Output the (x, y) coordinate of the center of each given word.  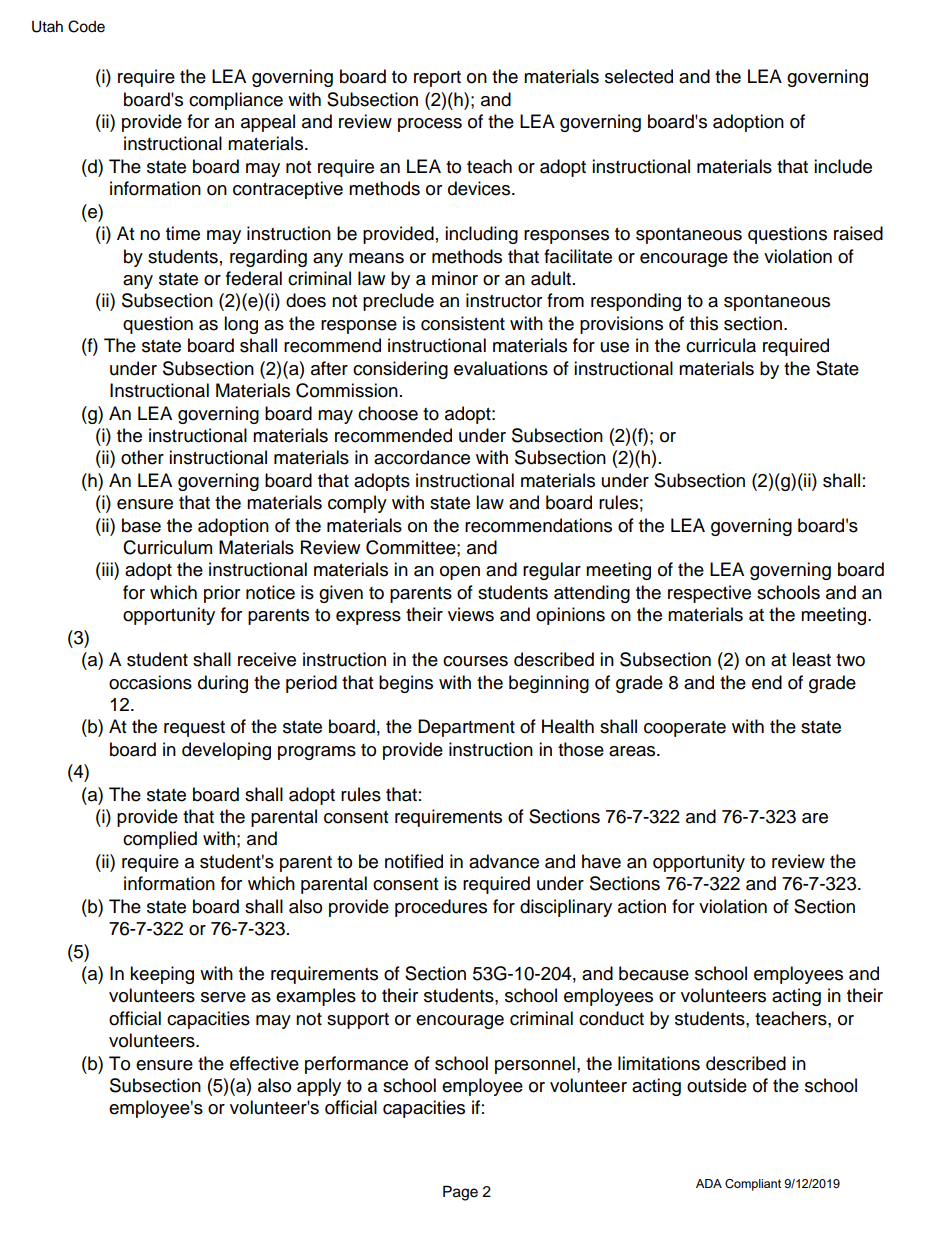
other (142, 457)
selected (639, 76)
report (437, 79)
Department (466, 728)
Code (86, 26)
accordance (422, 457)
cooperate (685, 729)
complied (160, 840)
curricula (721, 345)
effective (264, 1063)
